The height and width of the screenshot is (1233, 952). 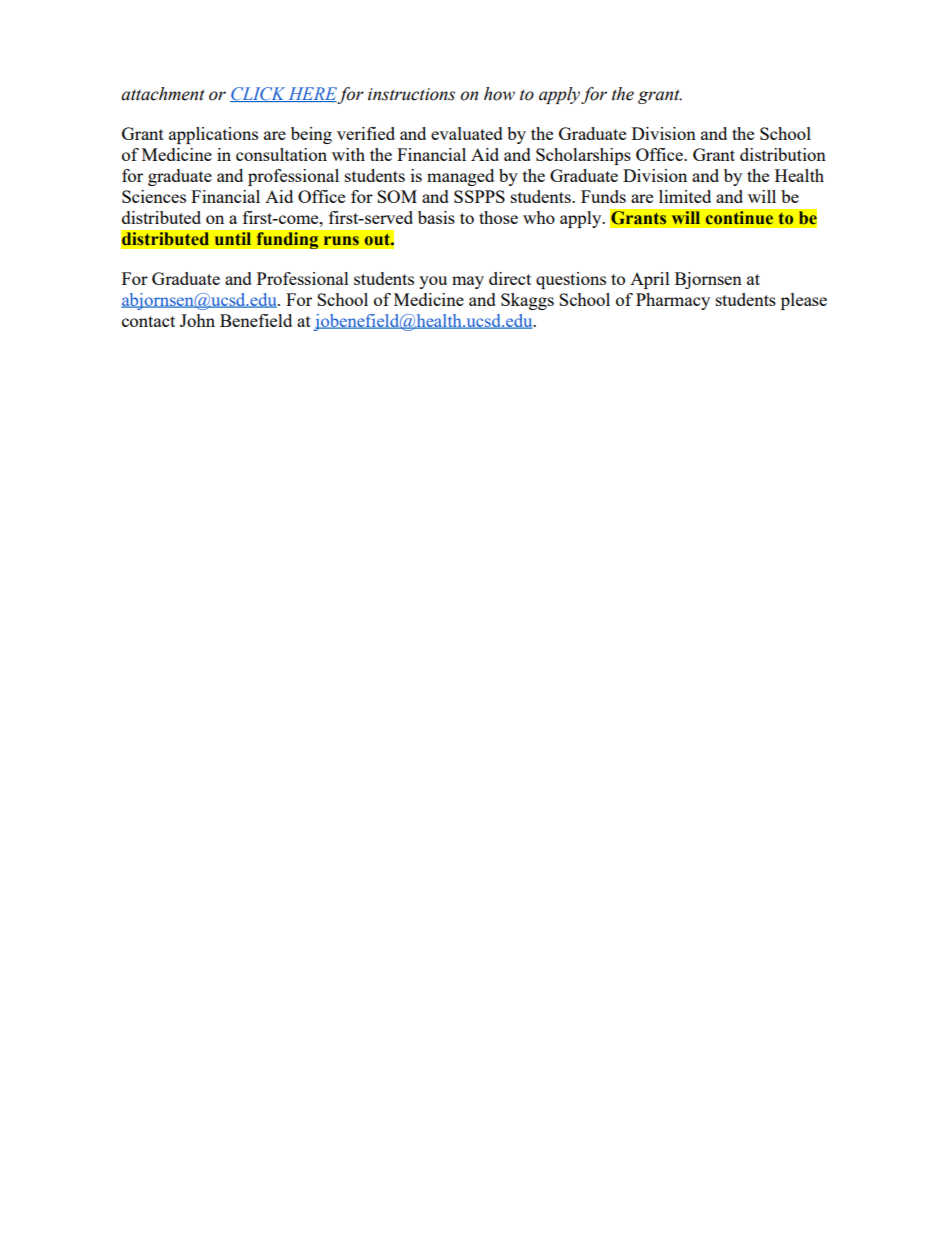 What do you see at coordinates (197, 320) in the screenshot?
I see `John` at bounding box center [197, 320].
